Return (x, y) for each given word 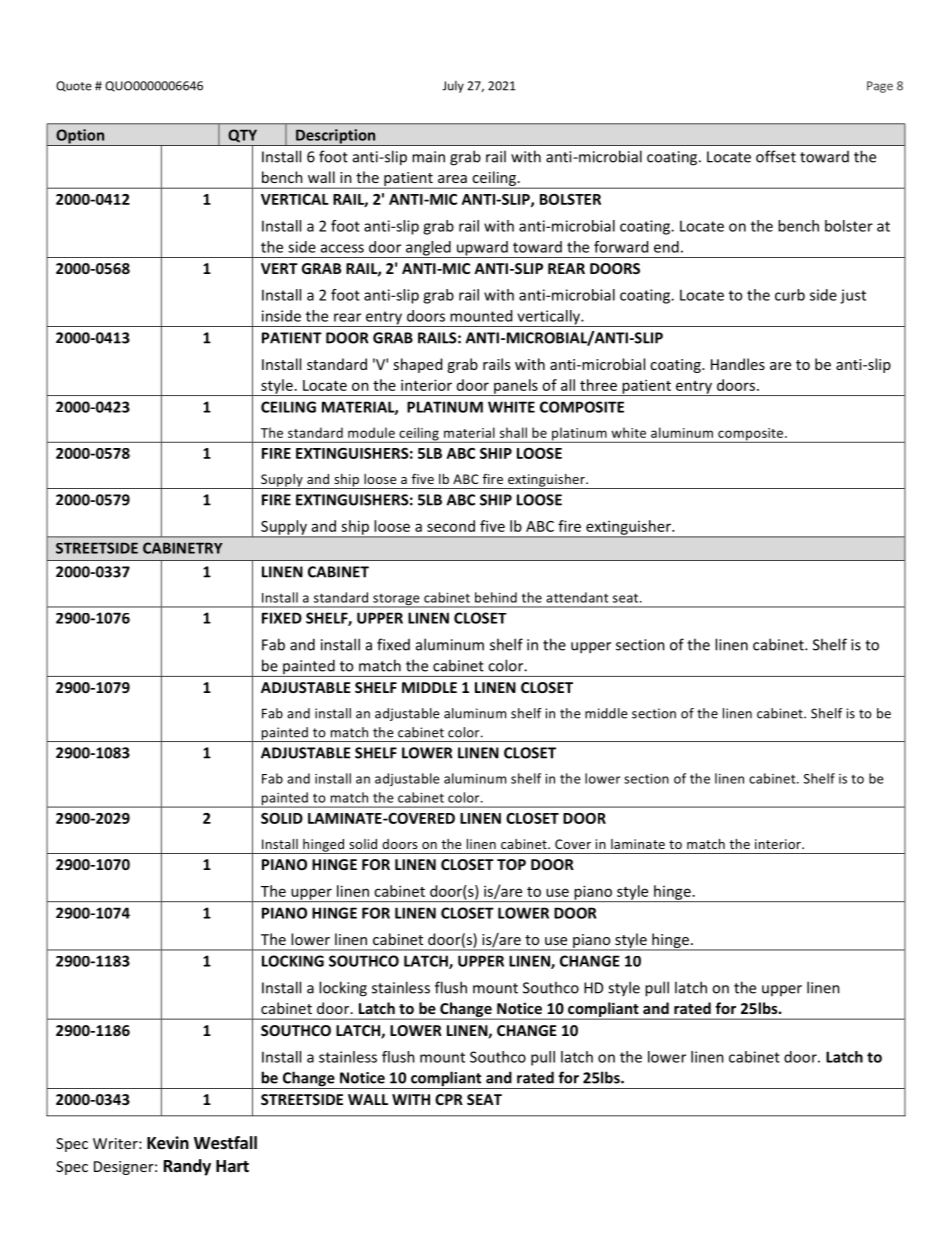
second (451, 526)
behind (496, 597)
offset (776, 156)
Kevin (168, 1143)
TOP (511, 864)
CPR (449, 1099)
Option (80, 137)
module (371, 432)
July (453, 87)
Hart (232, 1166)
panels (516, 387)
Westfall (225, 1143)
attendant (577, 597)
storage (396, 601)
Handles (738, 364)
